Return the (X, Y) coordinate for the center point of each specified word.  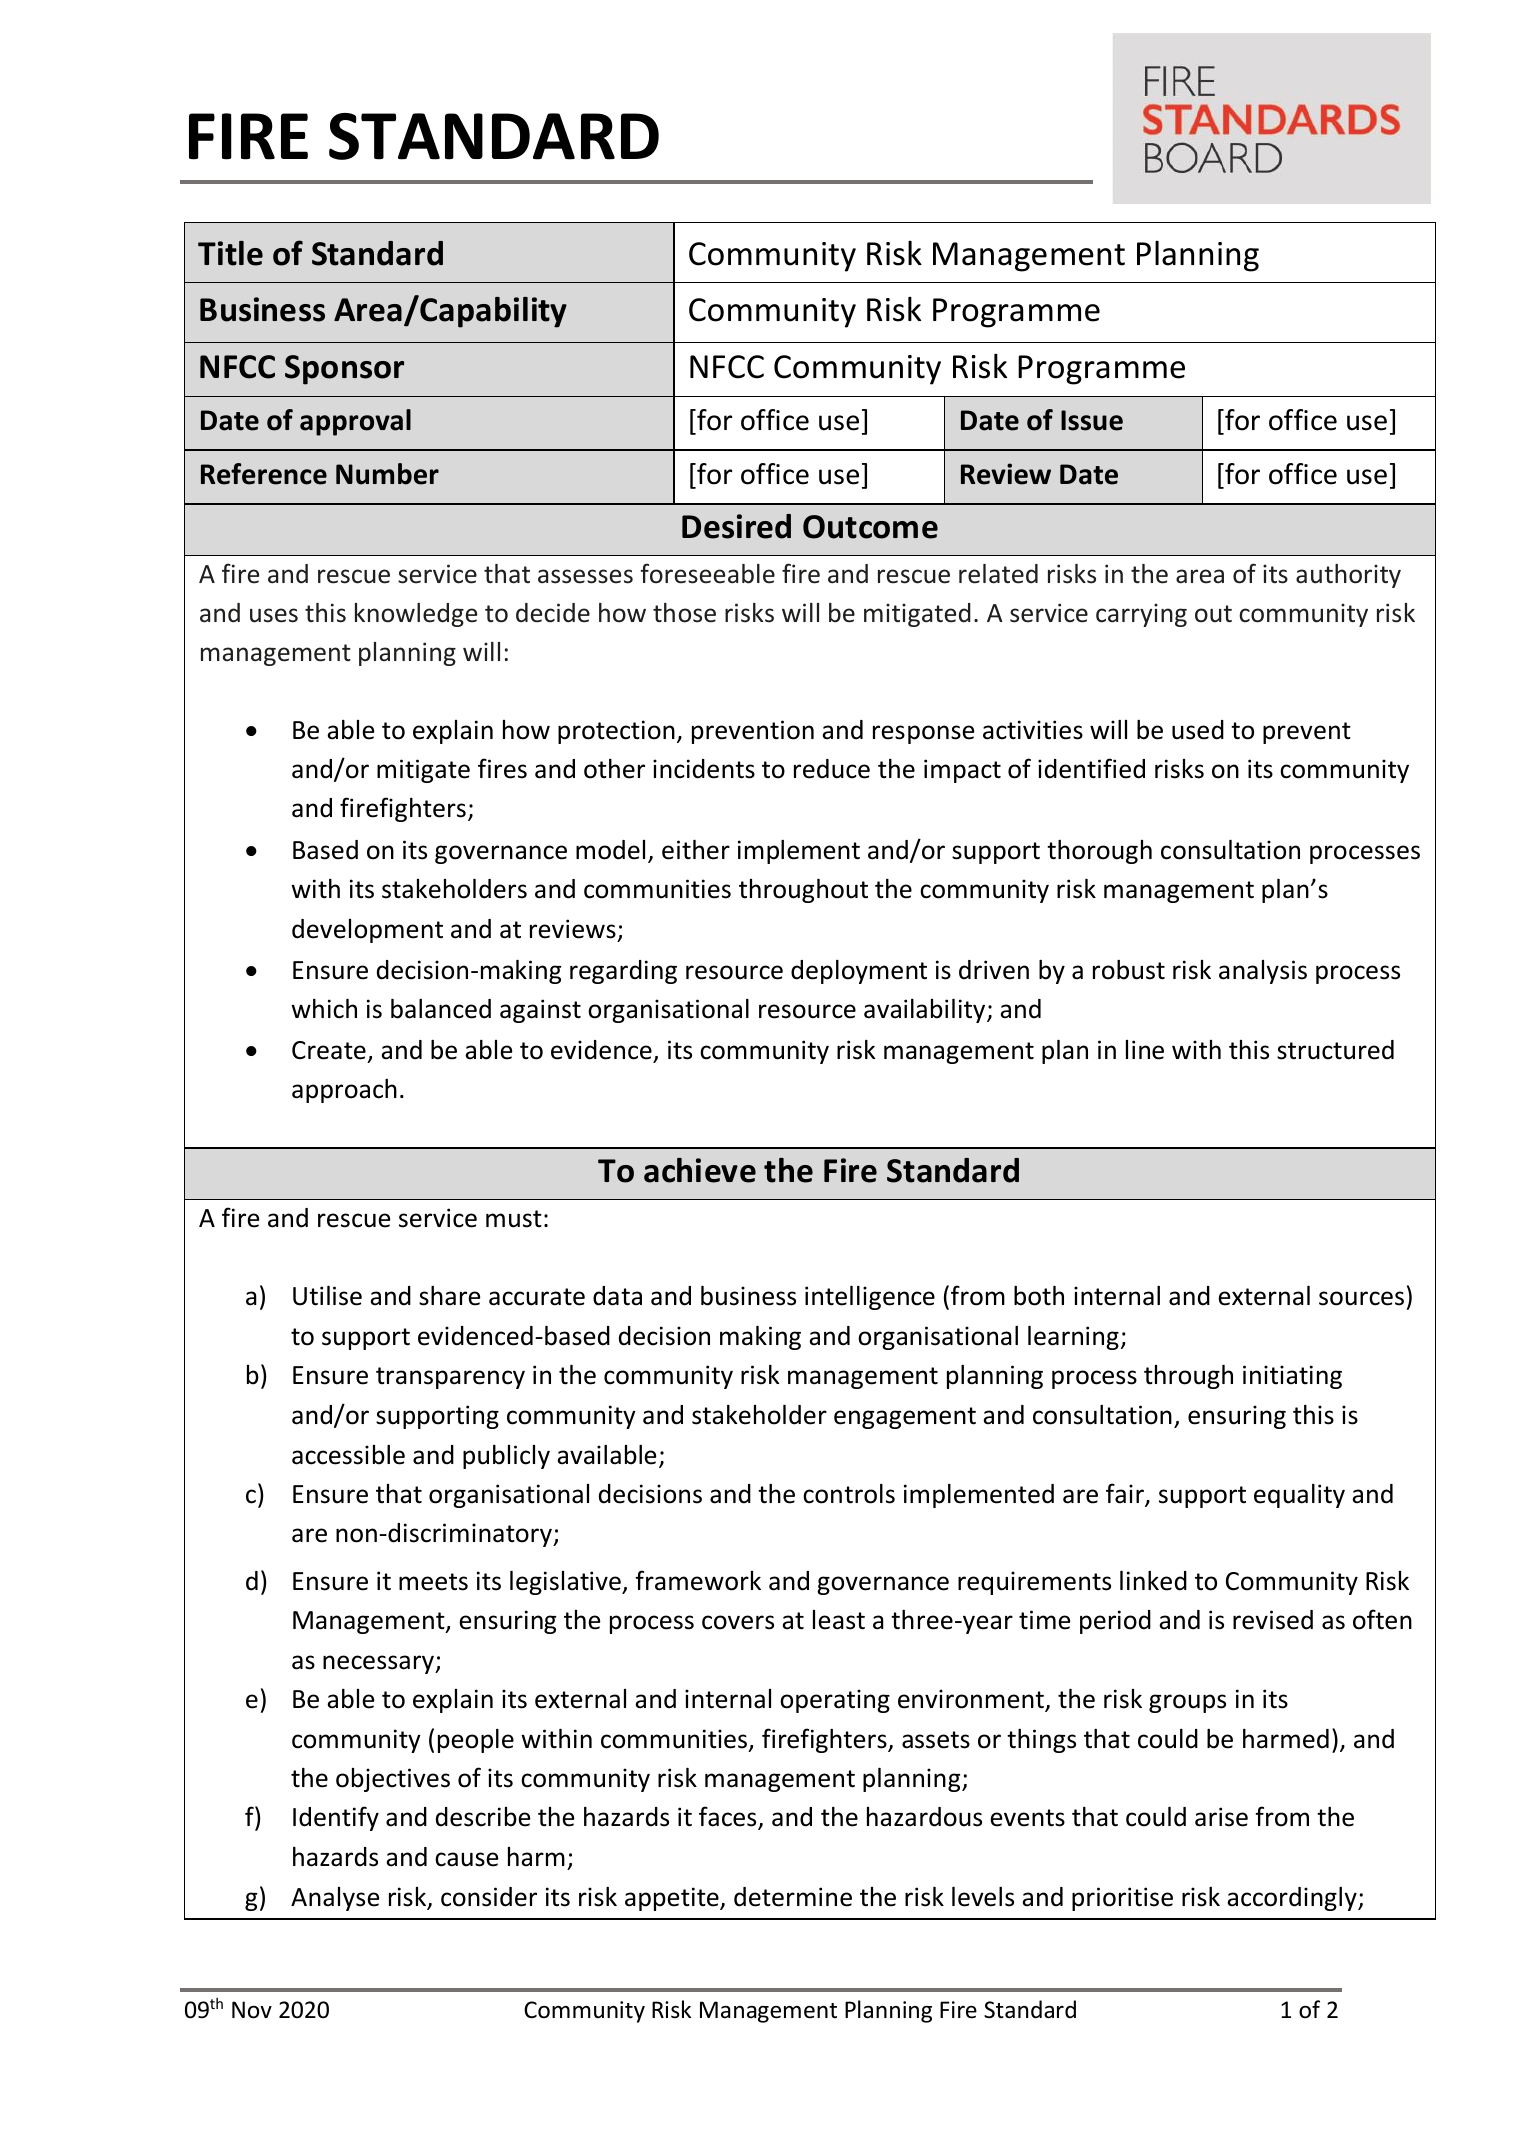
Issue (1092, 420)
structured (1335, 1050)
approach (344, 1091)
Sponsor (344, 370)
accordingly (1293, 1899)
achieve (700, 1170)
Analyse (335, 1899)
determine (793, 1897)
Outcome (870, 527)
